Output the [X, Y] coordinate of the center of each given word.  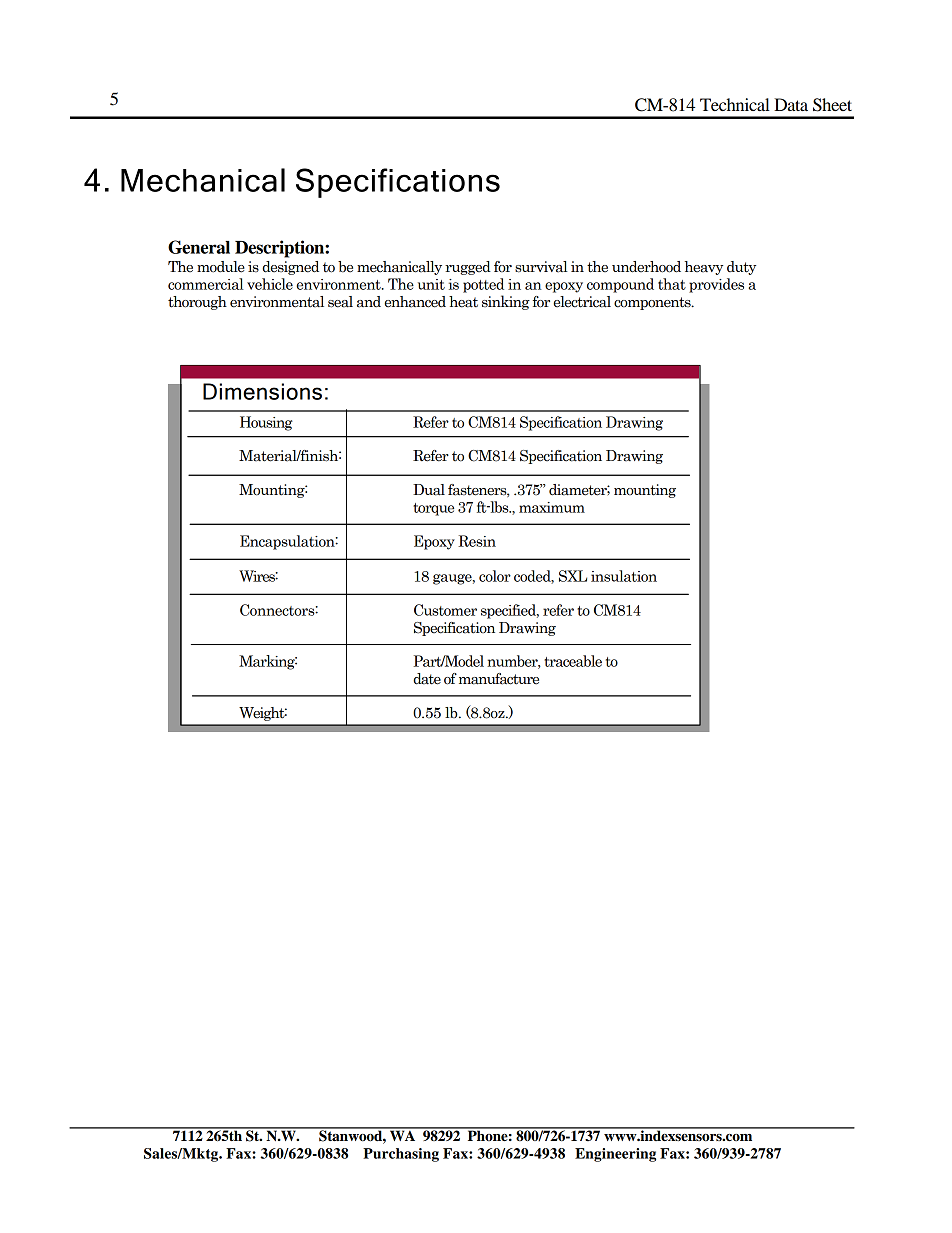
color [495, 576]
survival [541, 267]
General [199, 247]
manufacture [499, 679]
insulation [624, 576]
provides [716, 285]
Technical [735, 104]
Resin [477, 541]
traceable [573, 661]
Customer [445, 610]
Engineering [615, 1155]
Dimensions [262, 391]
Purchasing [401, 1155]
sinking [506, 302]
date [427, 679]
